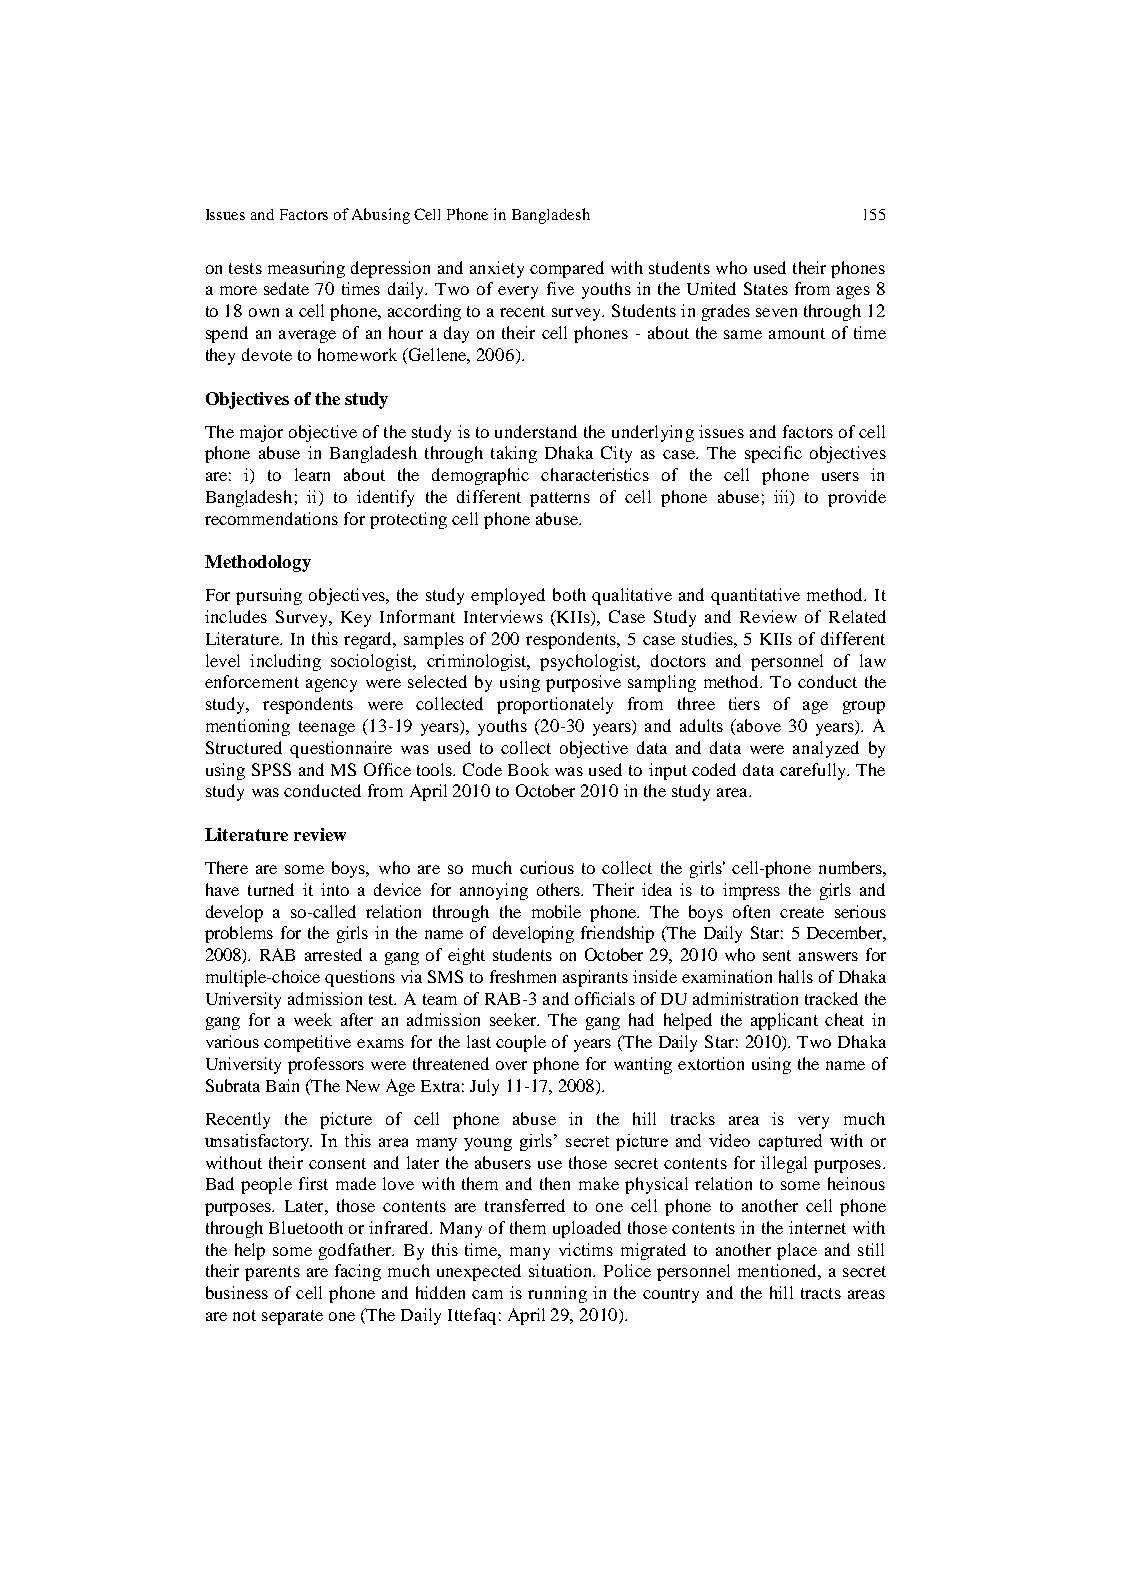 The image size is (1128, 1594). I want to click on freshmen, so click(523, 976).
